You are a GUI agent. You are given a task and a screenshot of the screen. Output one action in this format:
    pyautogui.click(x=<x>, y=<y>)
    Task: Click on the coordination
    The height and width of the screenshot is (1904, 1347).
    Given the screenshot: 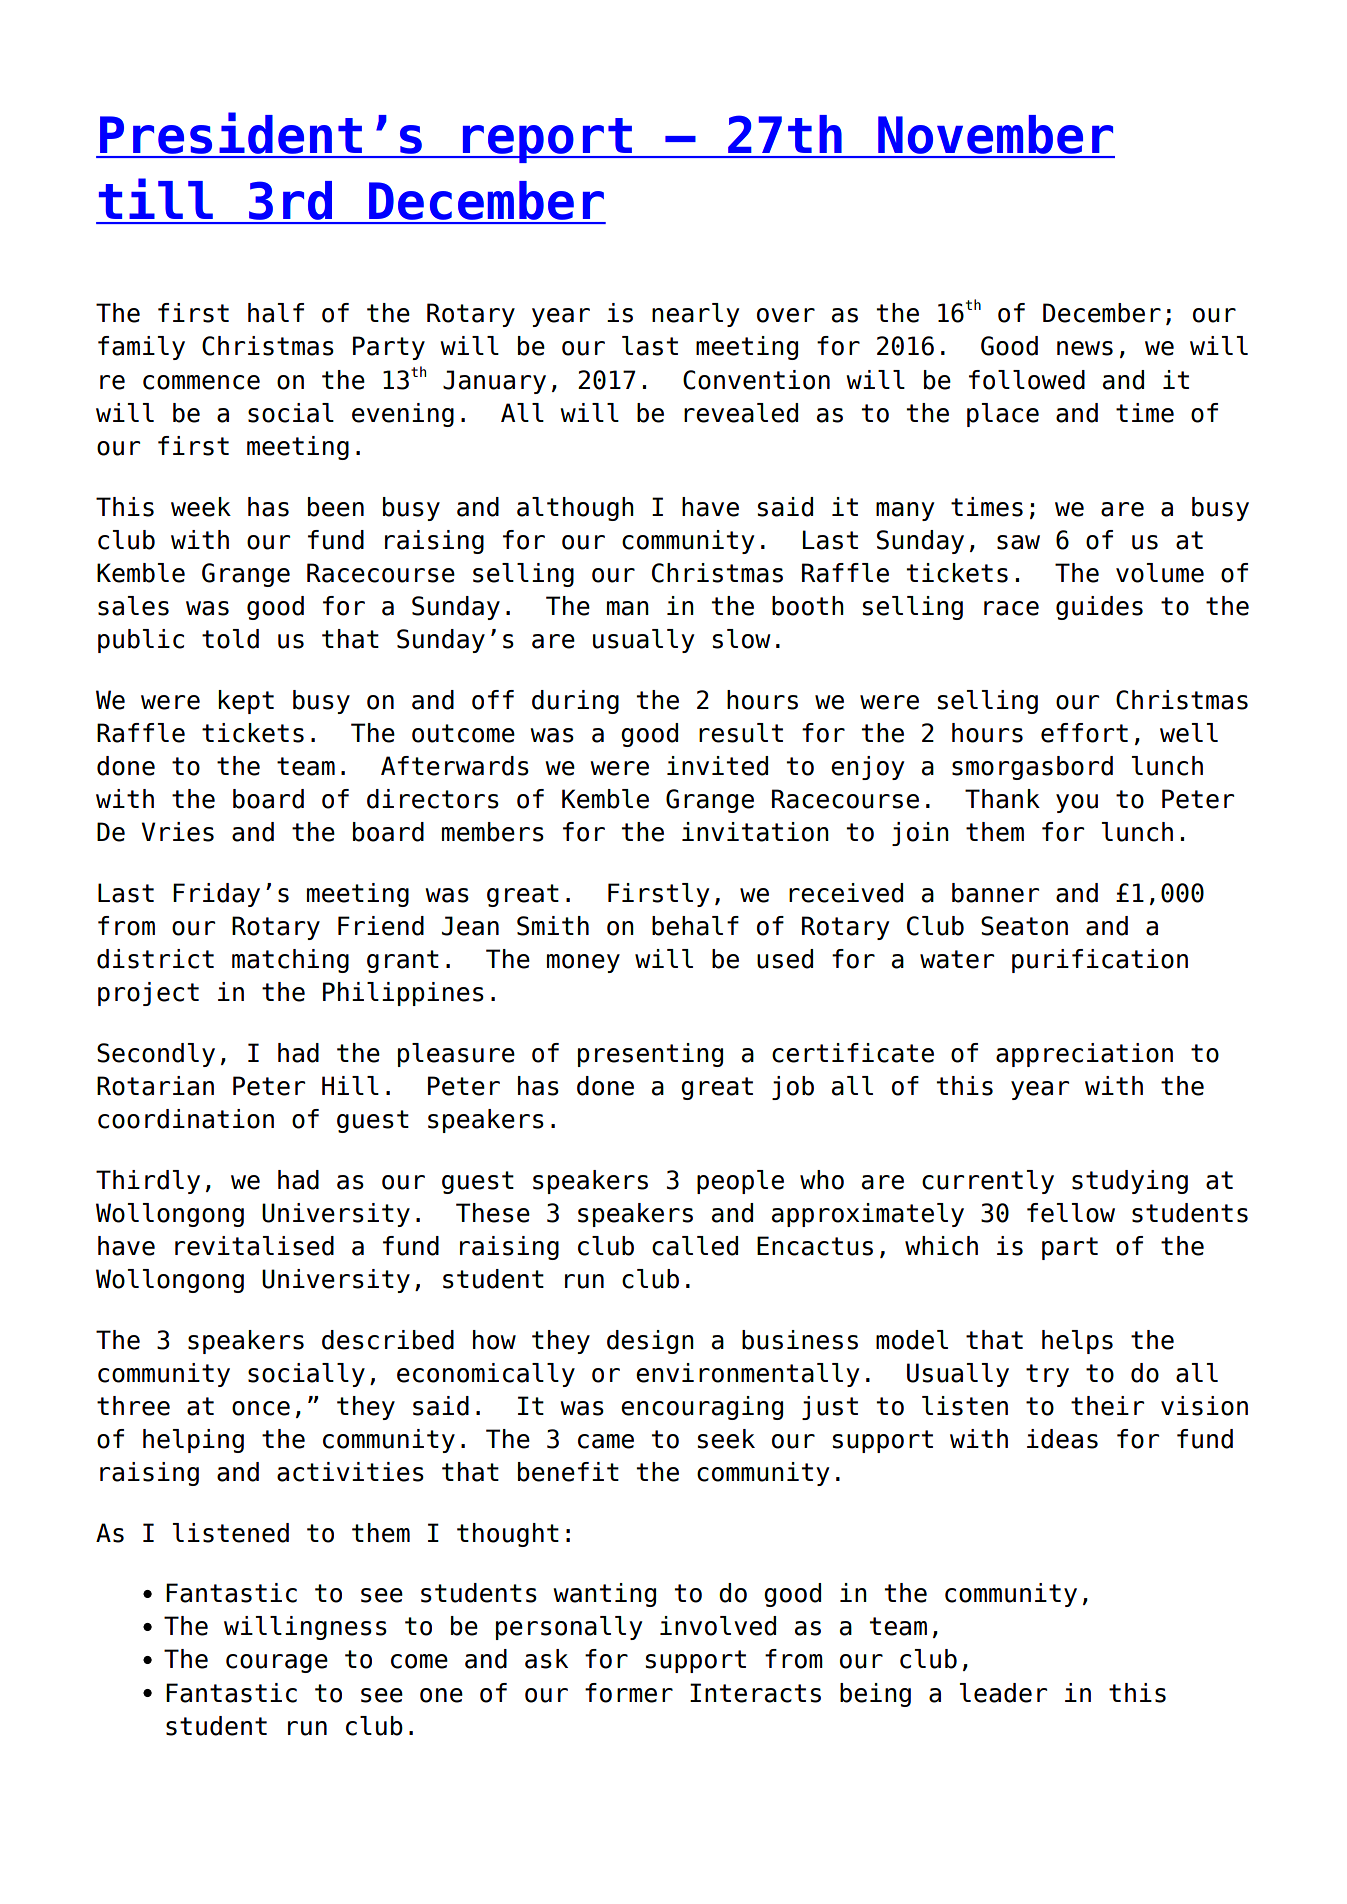 What is the action you would take?
    pyautogui.click(x=186, y=1119)
